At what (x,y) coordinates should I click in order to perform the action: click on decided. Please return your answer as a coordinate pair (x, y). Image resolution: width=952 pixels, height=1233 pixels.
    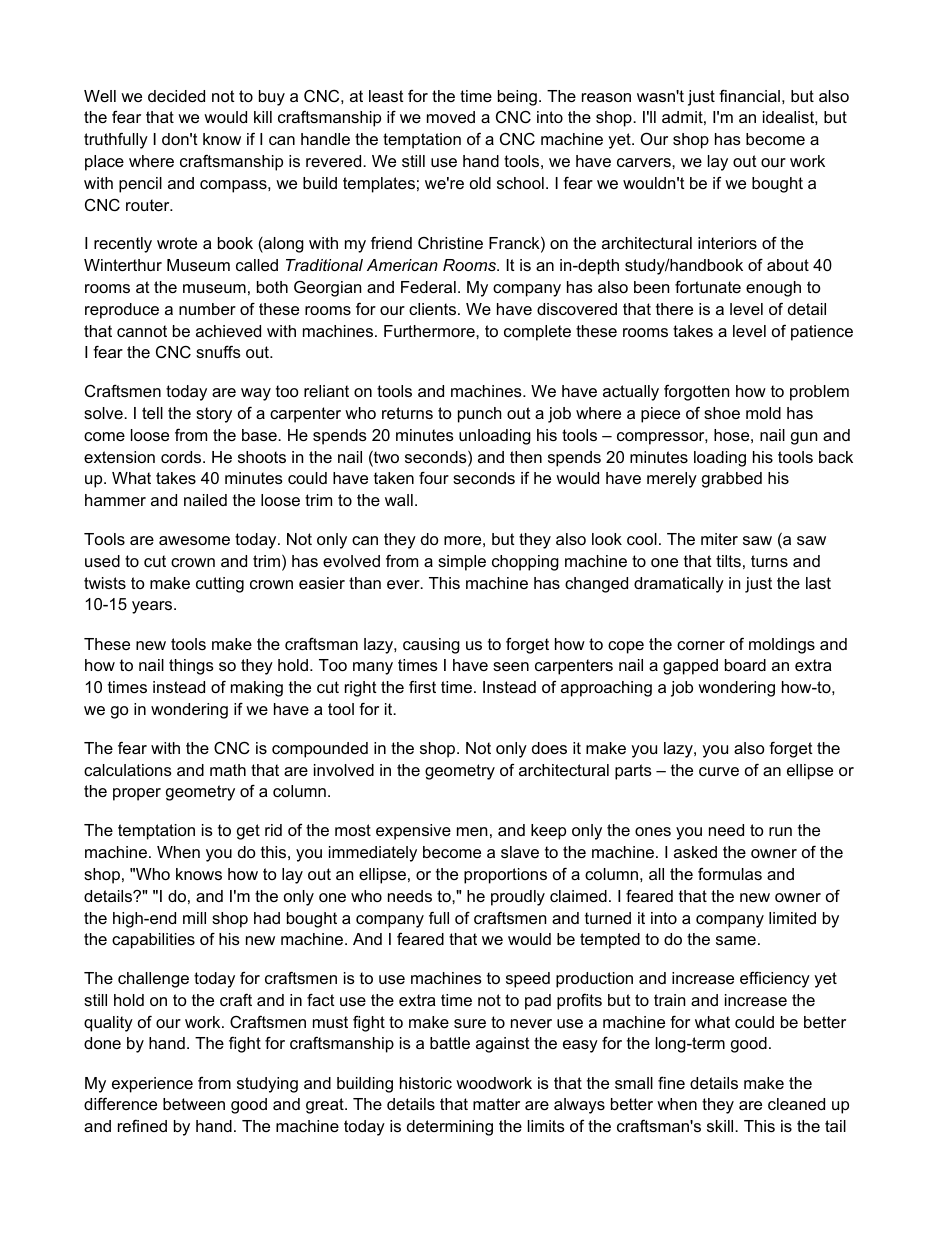
    Looking at the image, I should click on (176, 96).
